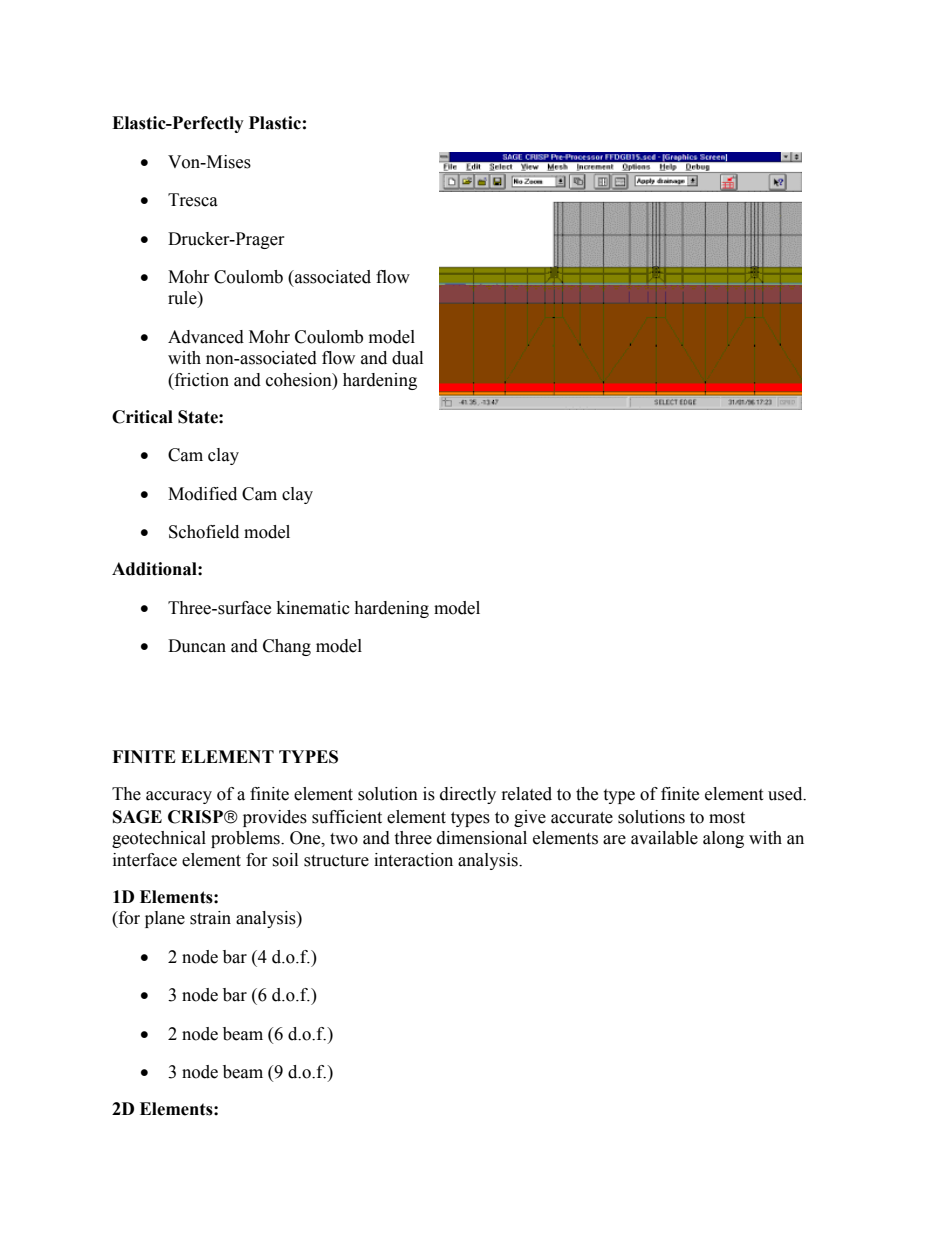 Image resolution: width=952 pixels, height=1233 pixels. What do you see at coordinates (200, 380) in the screenshot?
I see `friction` at bounding box center [200, 380].
